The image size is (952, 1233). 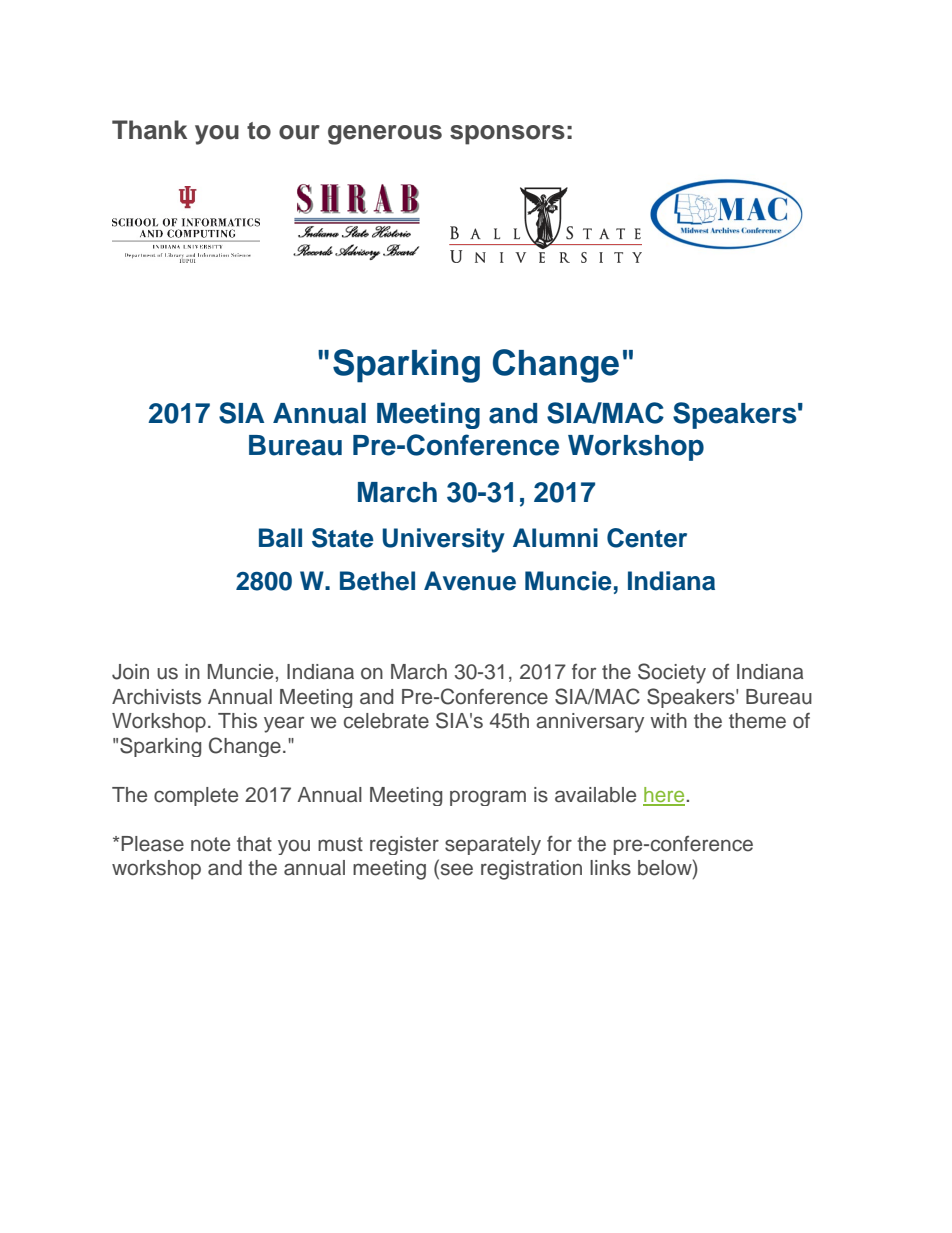 I want to click on note, so click(x=210, y=844).
